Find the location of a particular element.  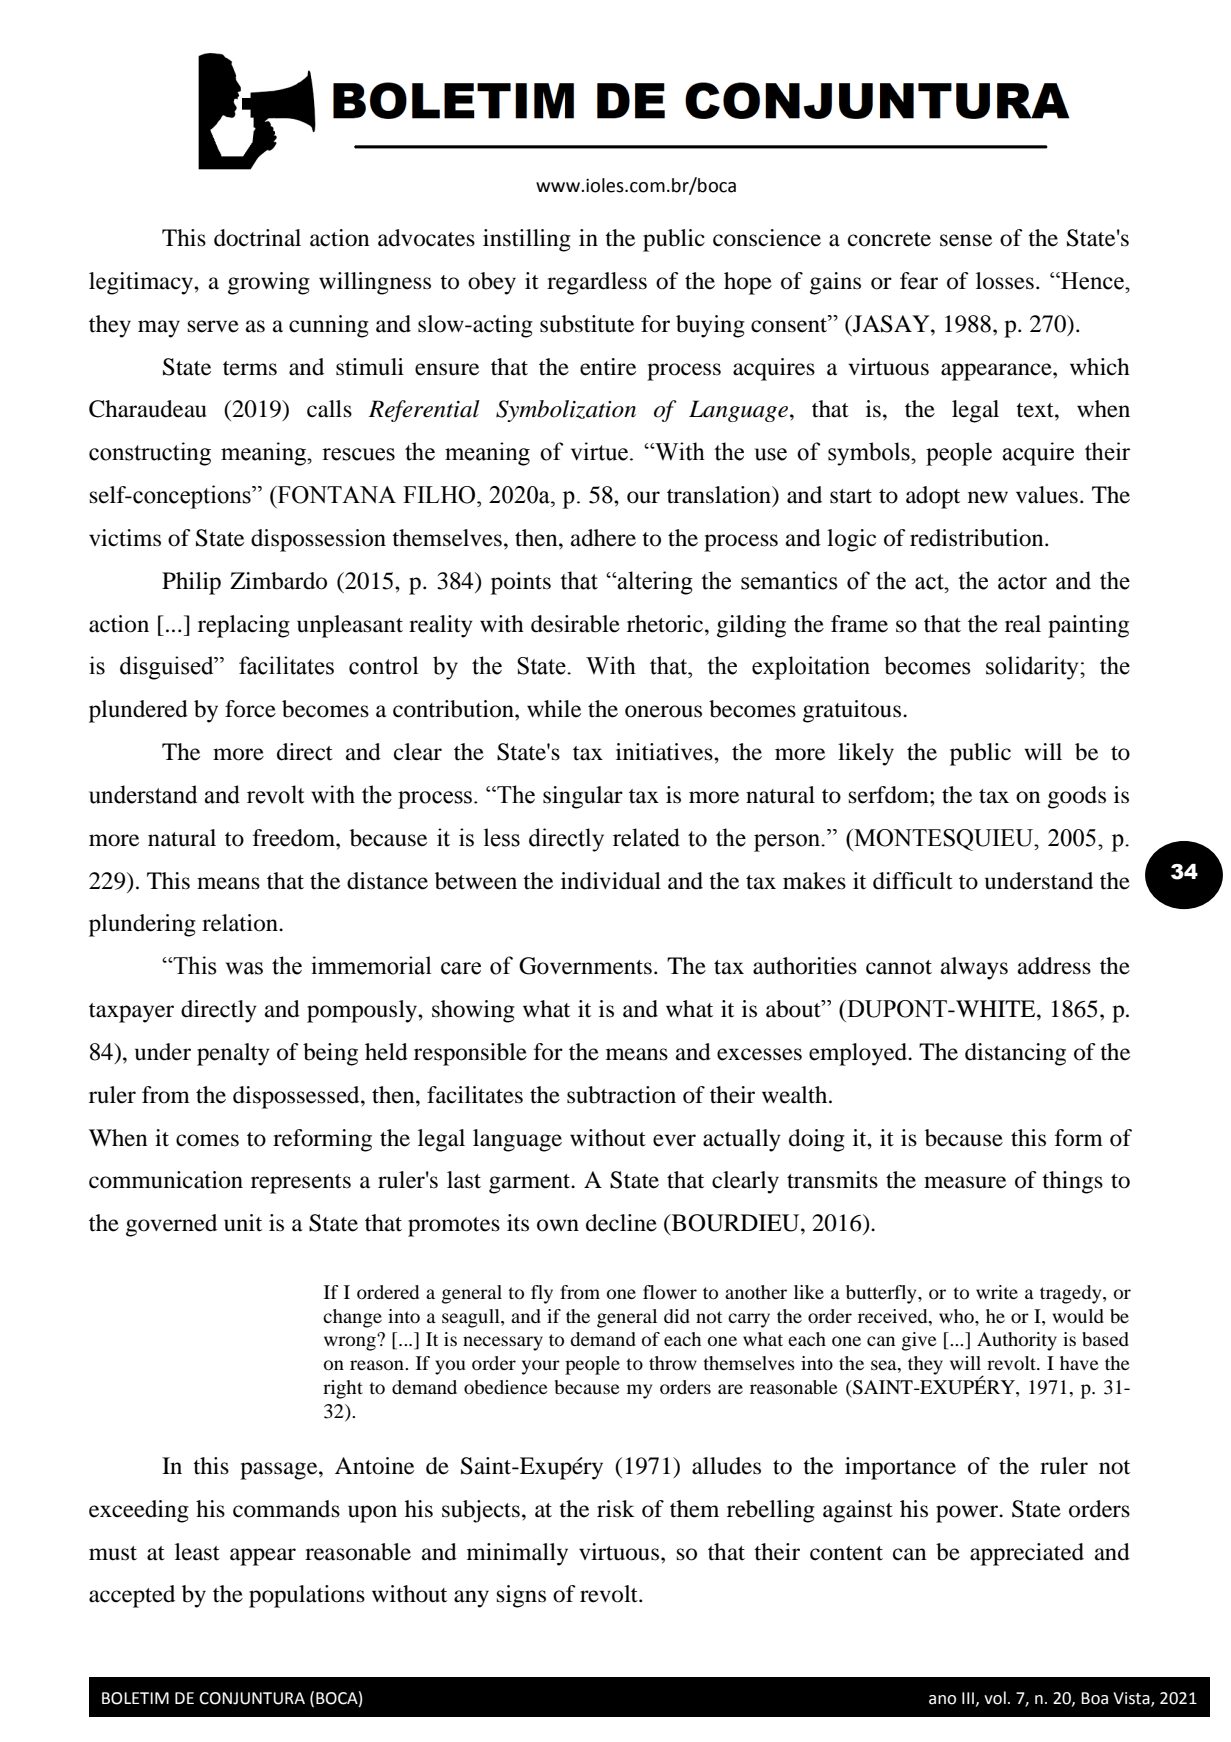

losses is located at coordinates (1005, 281).
